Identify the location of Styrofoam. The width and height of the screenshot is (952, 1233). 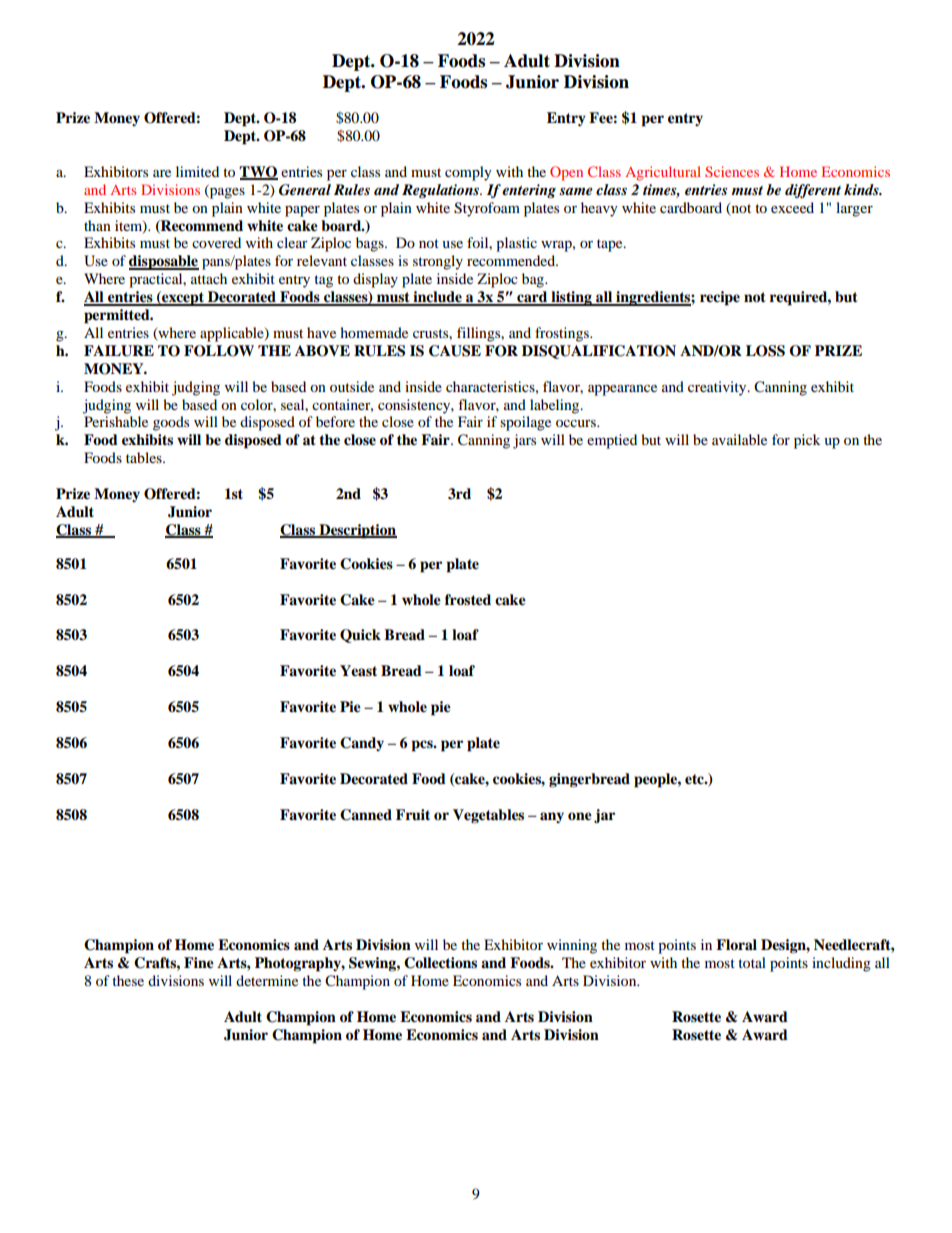
(487, 209).
